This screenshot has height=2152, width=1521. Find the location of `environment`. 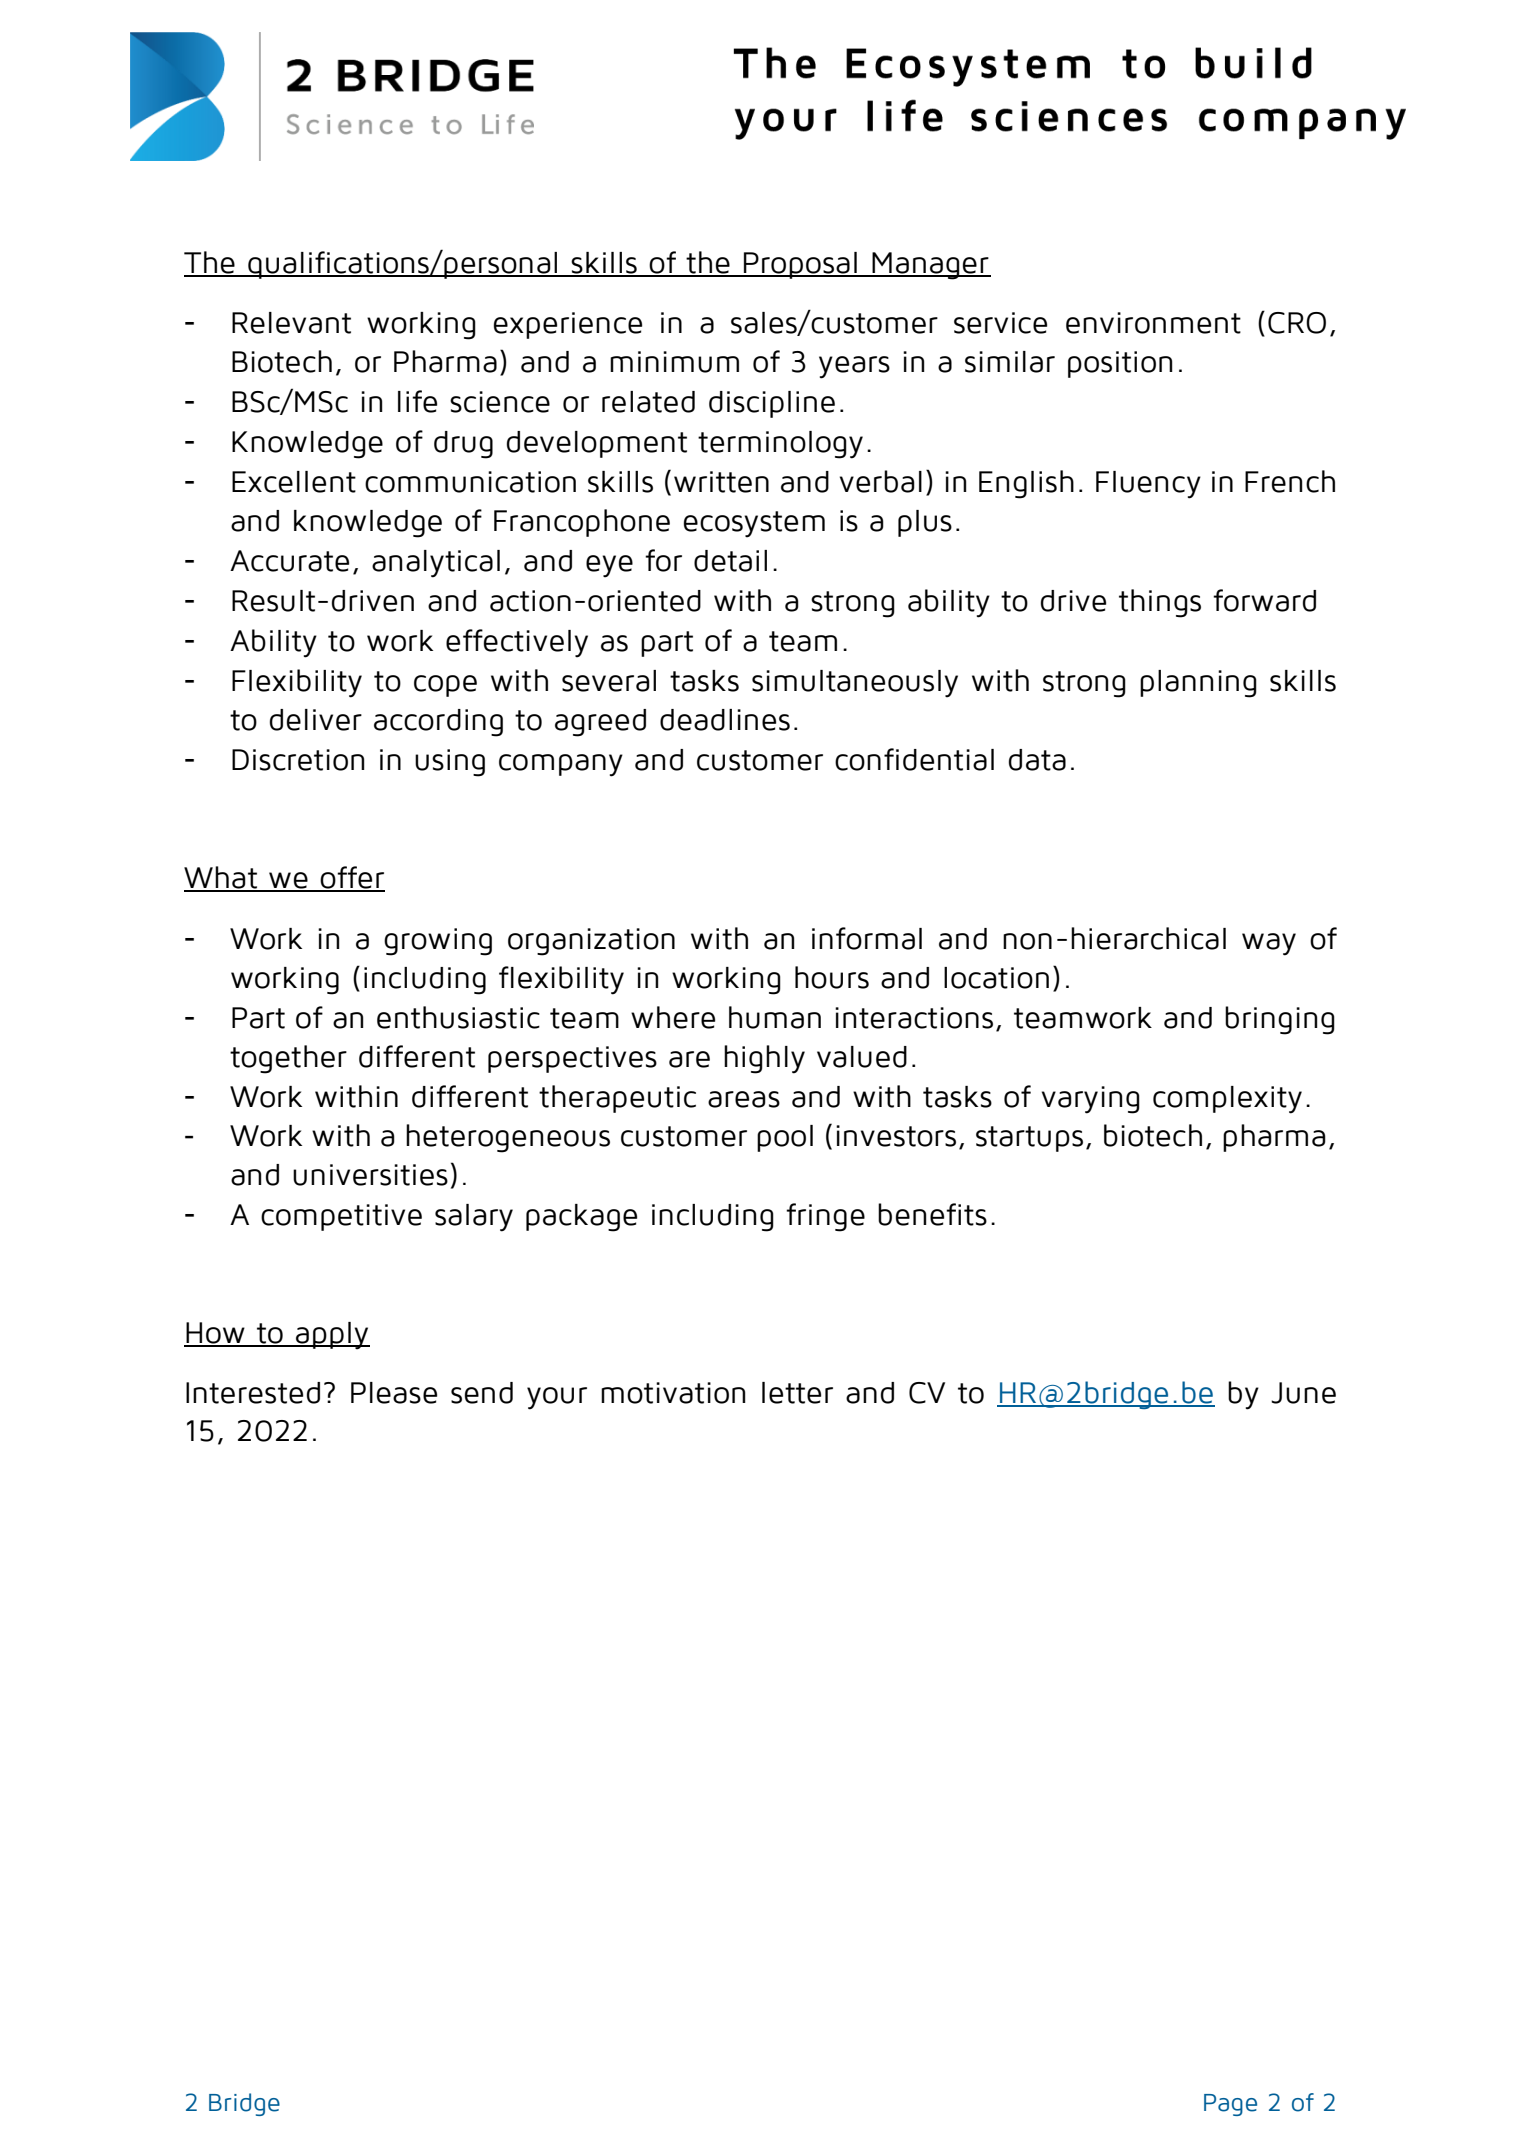

environment is located at coordinates (1153, 323).
